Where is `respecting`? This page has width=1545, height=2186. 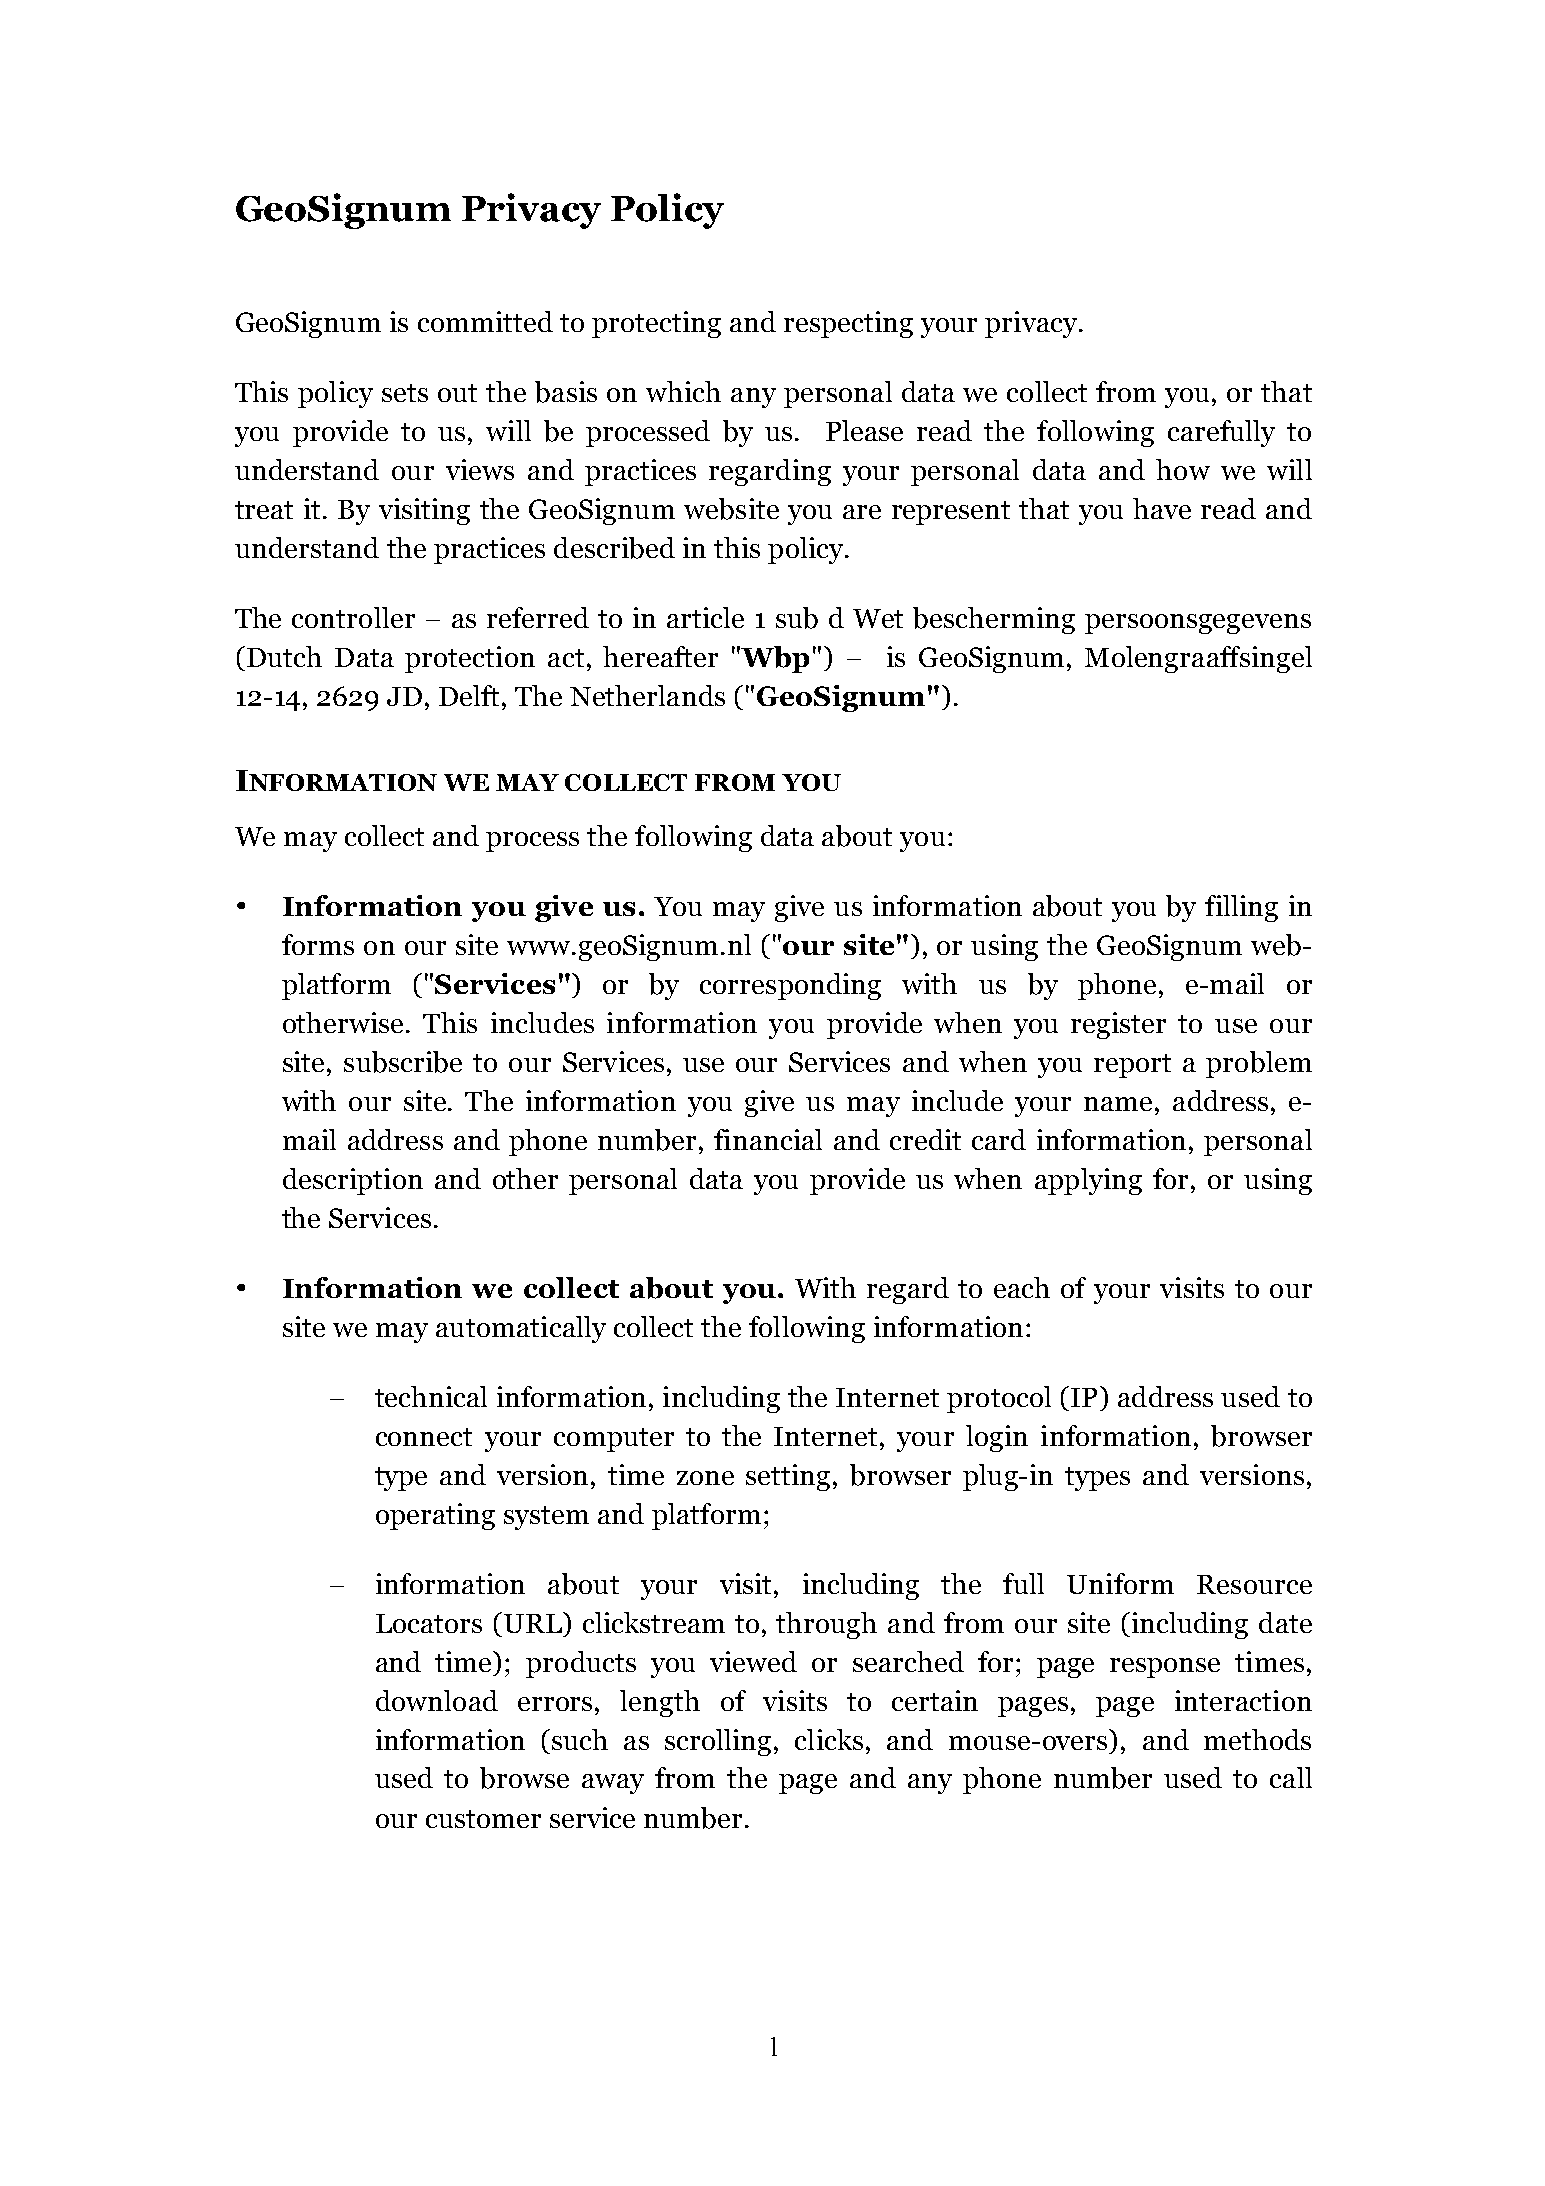
respecting is located at coordinates (848, 324).
